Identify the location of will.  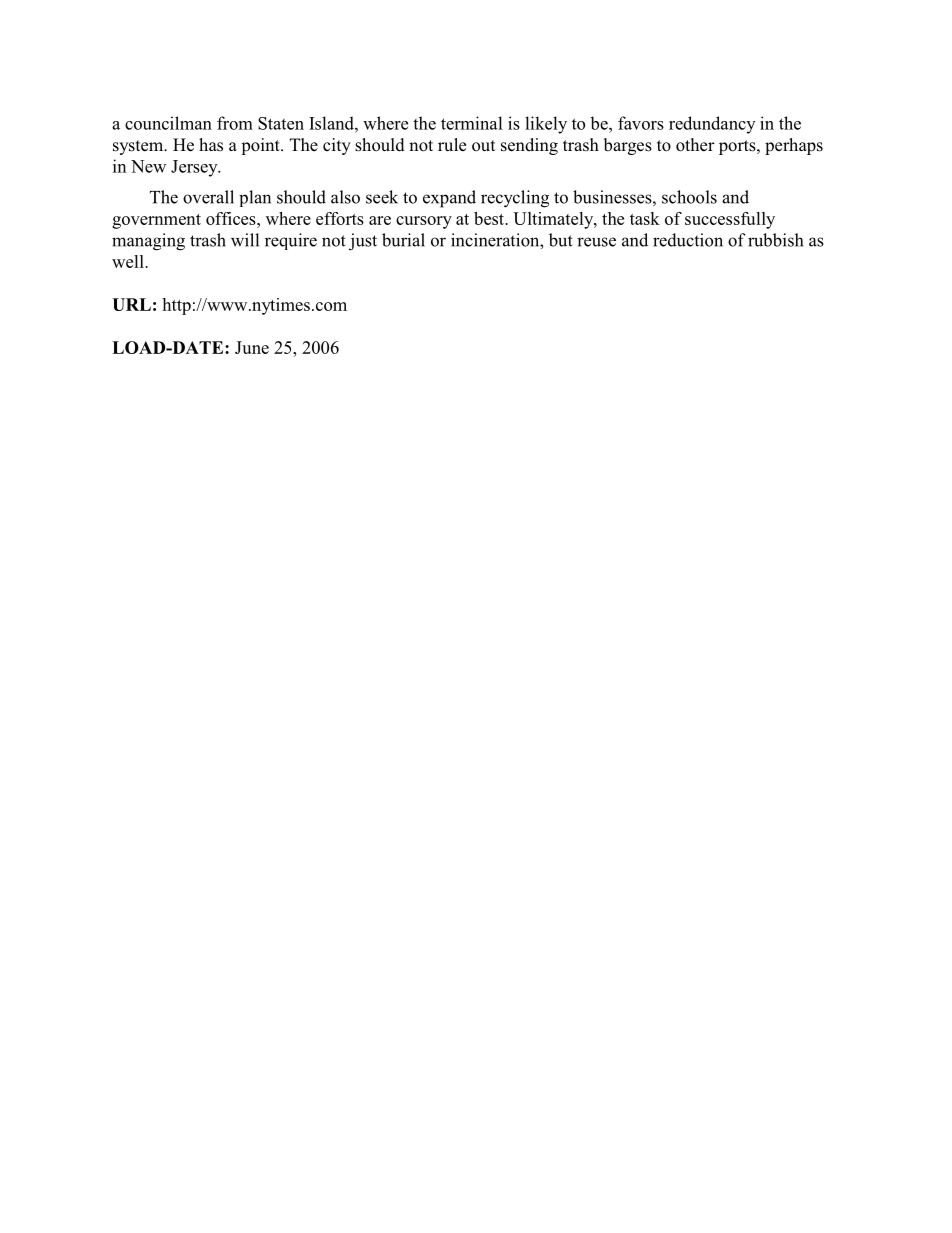
(245, 240).
